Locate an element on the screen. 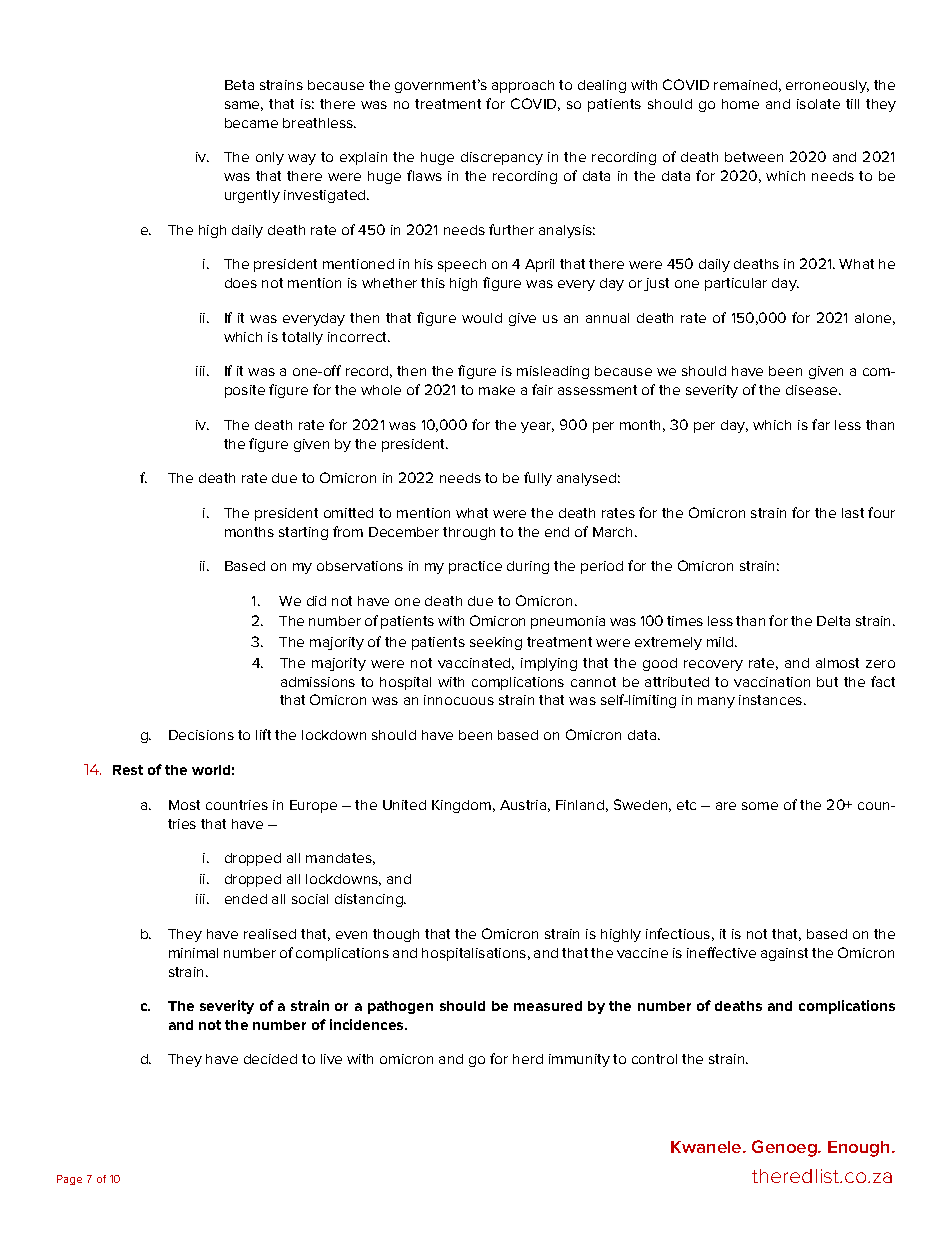  Decisions is located at coordinates (201, 735).
